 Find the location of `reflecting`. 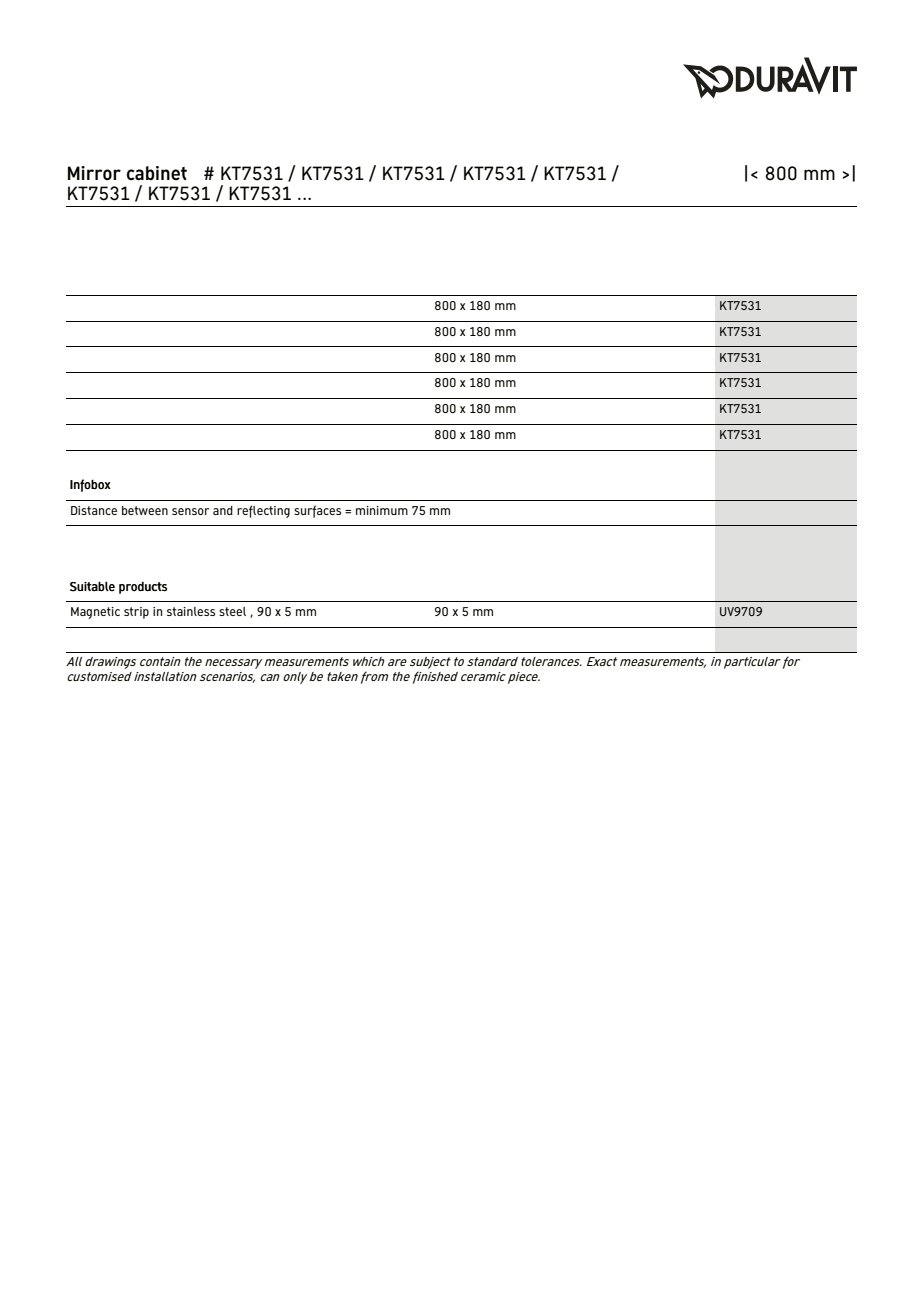

reflecting is located at coordinates (263, 511).
